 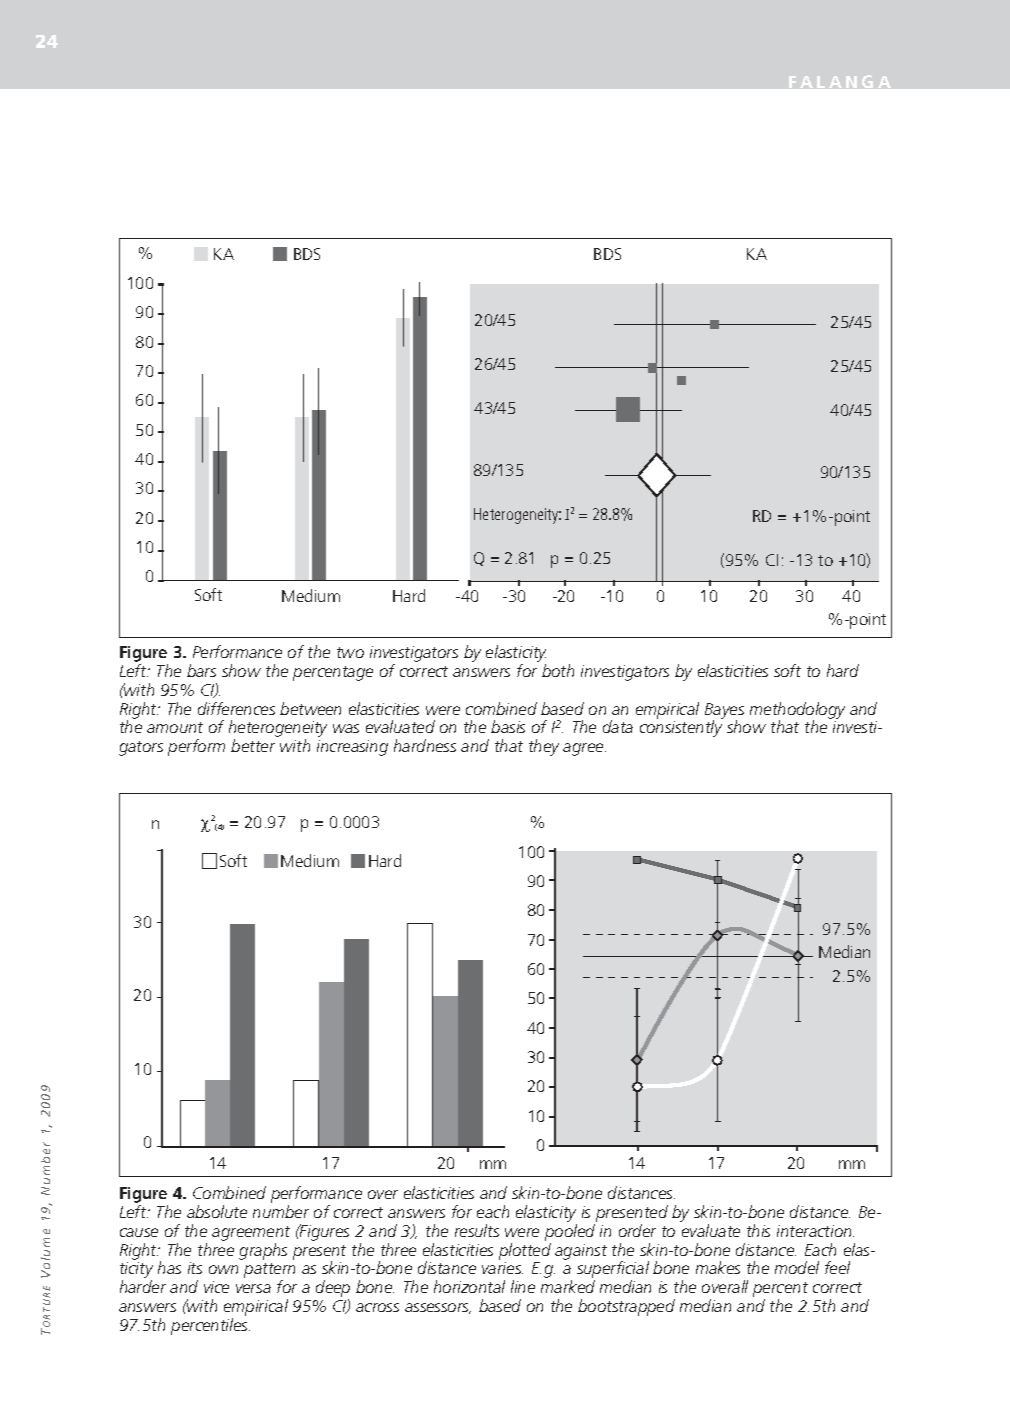 I want to click on interaction, so click(x=815, y=1231).
